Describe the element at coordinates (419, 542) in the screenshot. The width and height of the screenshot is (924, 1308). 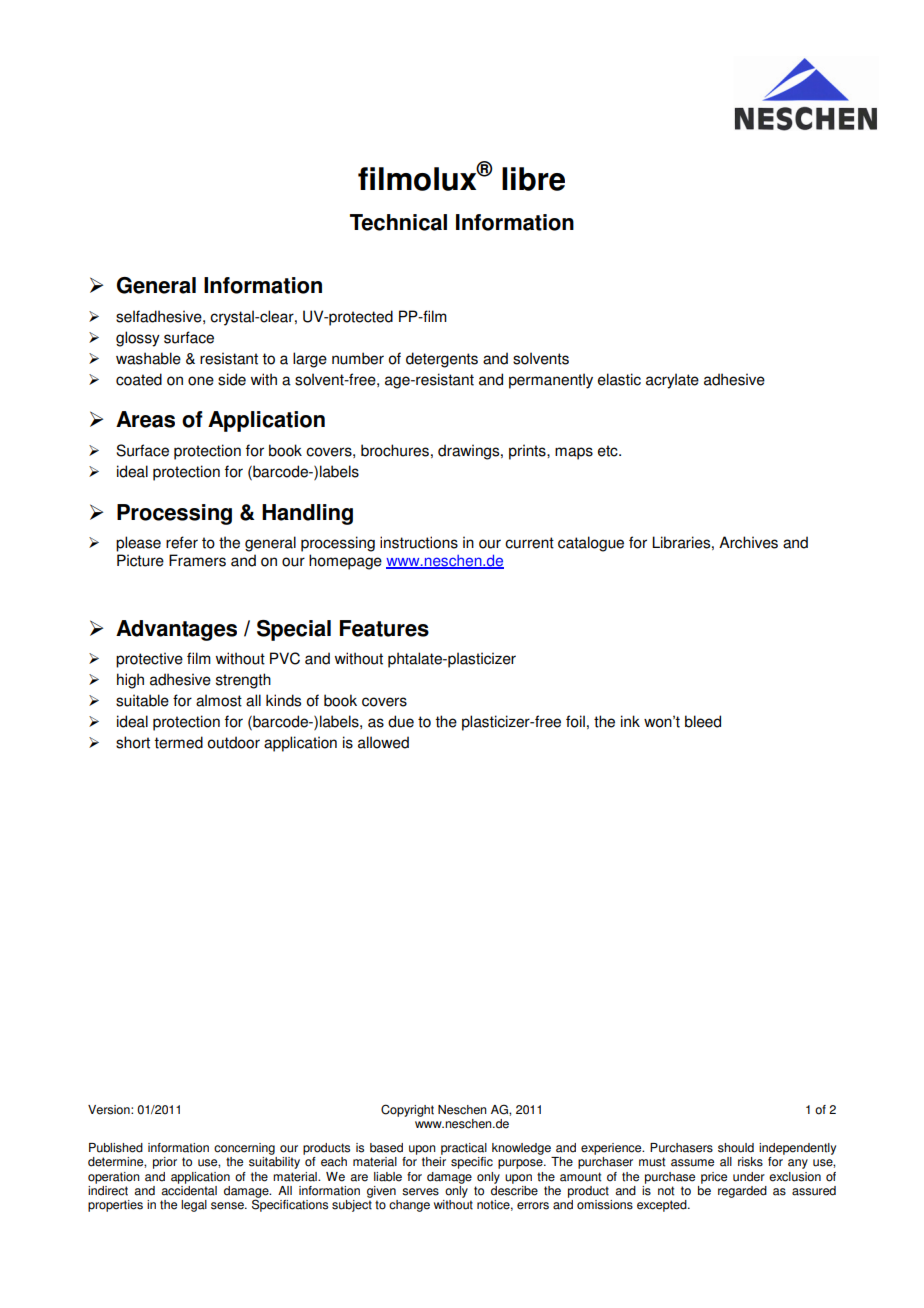
I see `instructions` at that location.
